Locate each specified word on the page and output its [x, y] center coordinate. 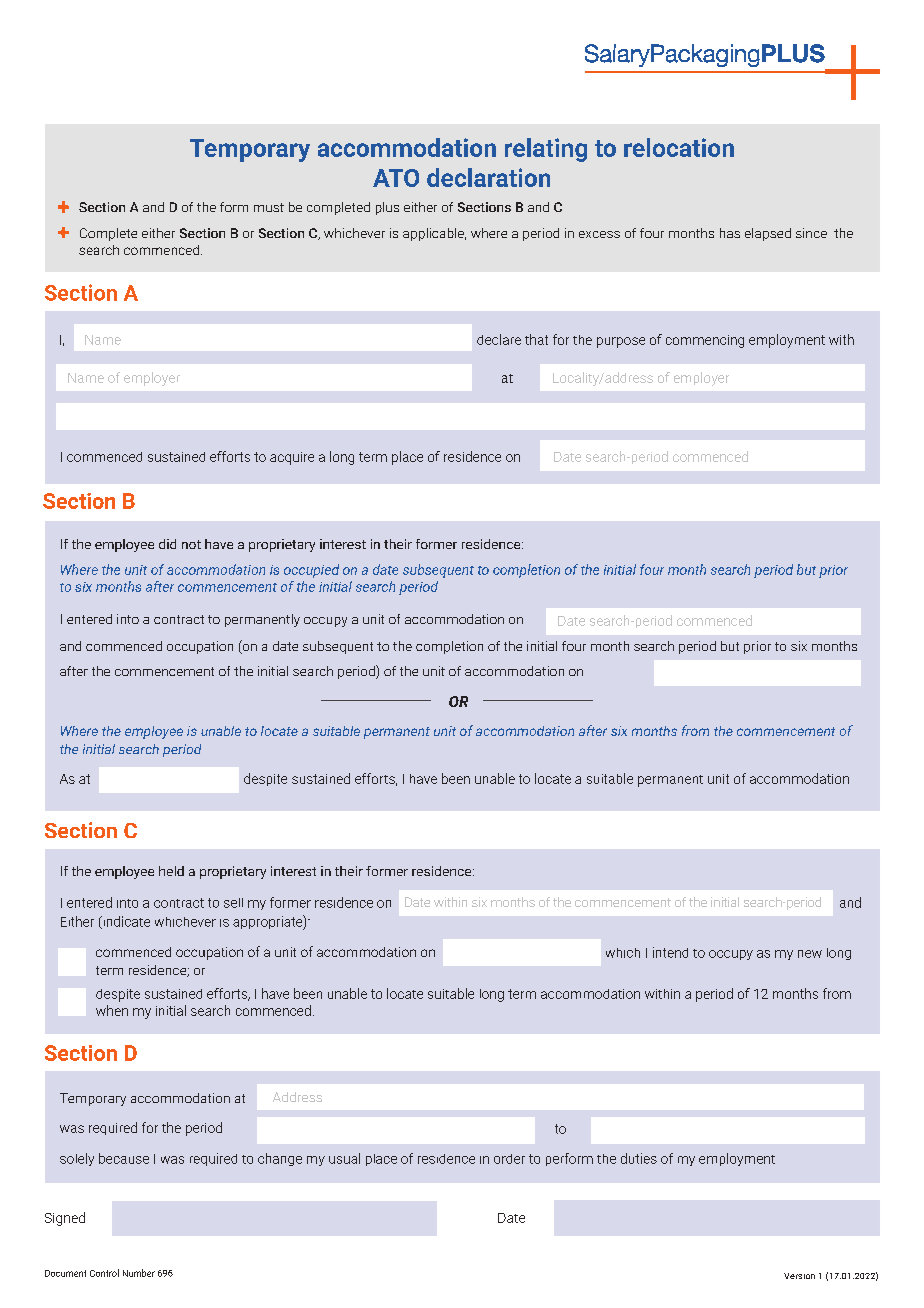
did [167, 544]
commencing [705, 341]
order [509, 1159]
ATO [396, 178]
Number [139, 1273]
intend [670, 952]
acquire [292, 458]
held [171, 871]
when [112, 1010]
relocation [679, 147]
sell [233, 903]
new [810, 954]
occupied [311, 571]
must [269, 207]
